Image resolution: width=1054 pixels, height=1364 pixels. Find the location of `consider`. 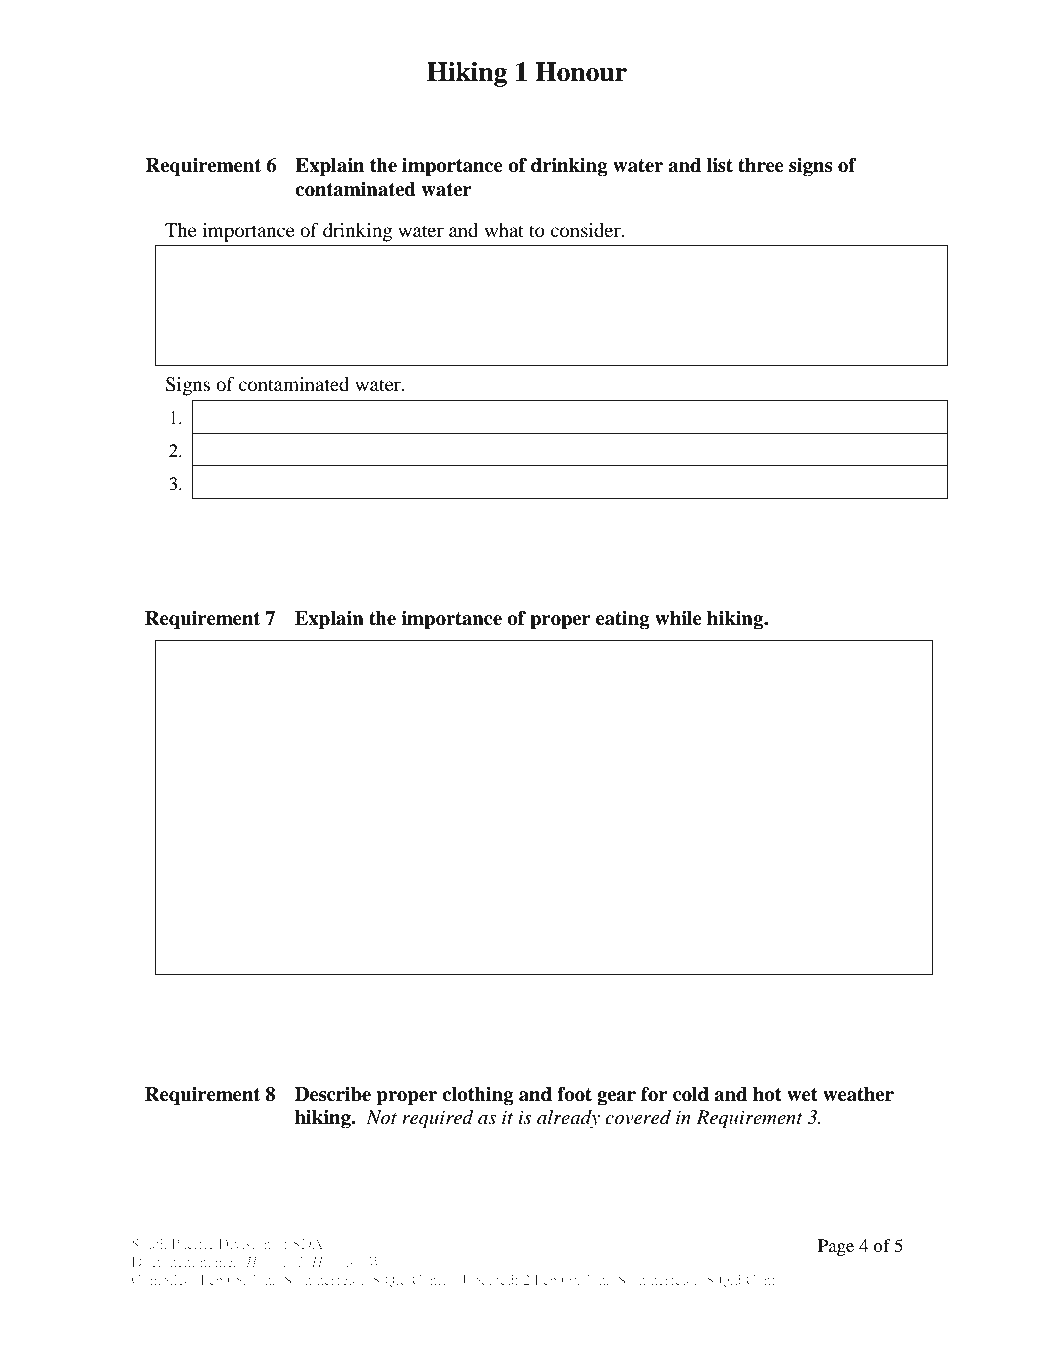

consider is located at coordinates (586, 230).
